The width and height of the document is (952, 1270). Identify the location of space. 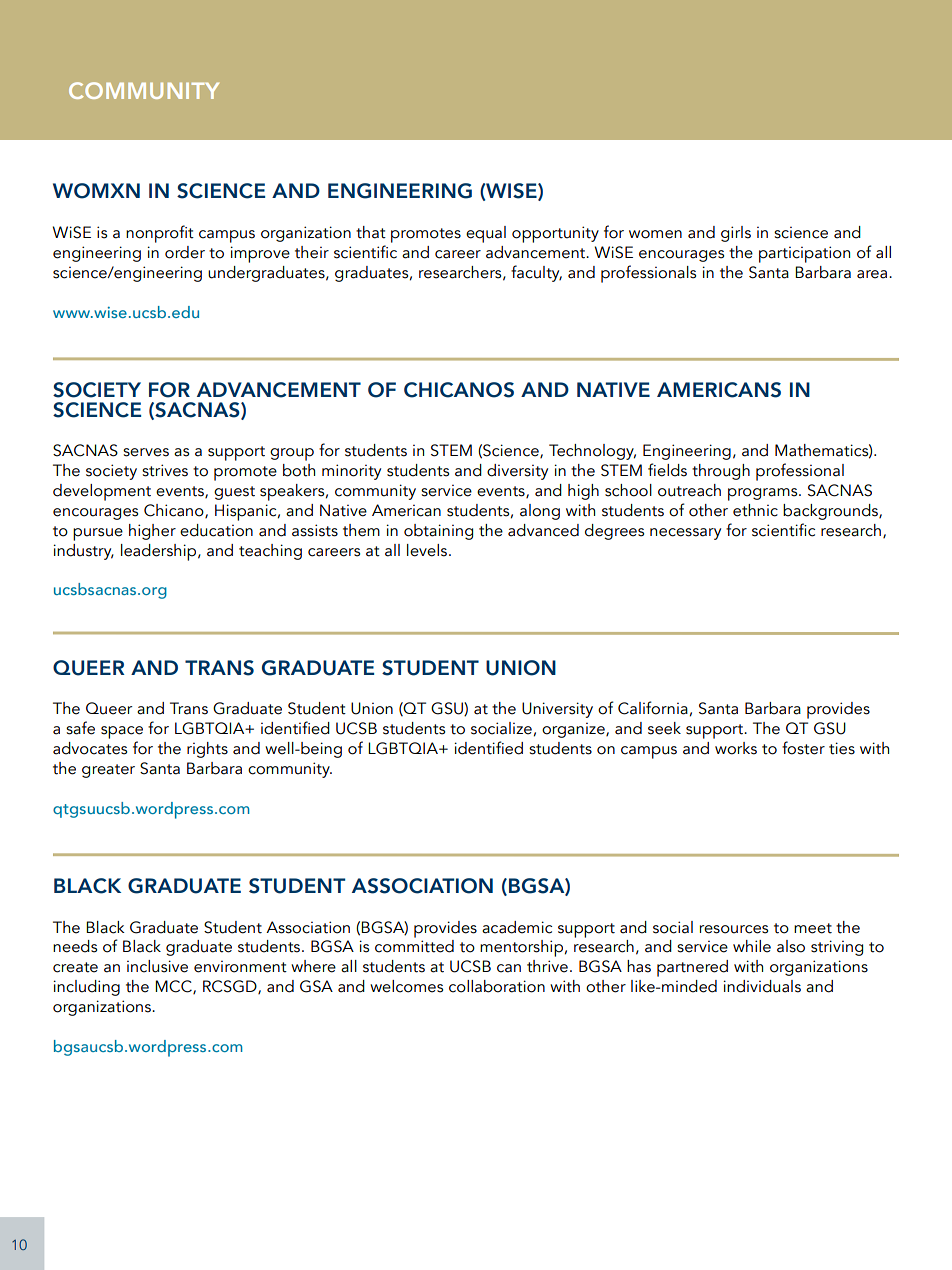
(122, 732).
